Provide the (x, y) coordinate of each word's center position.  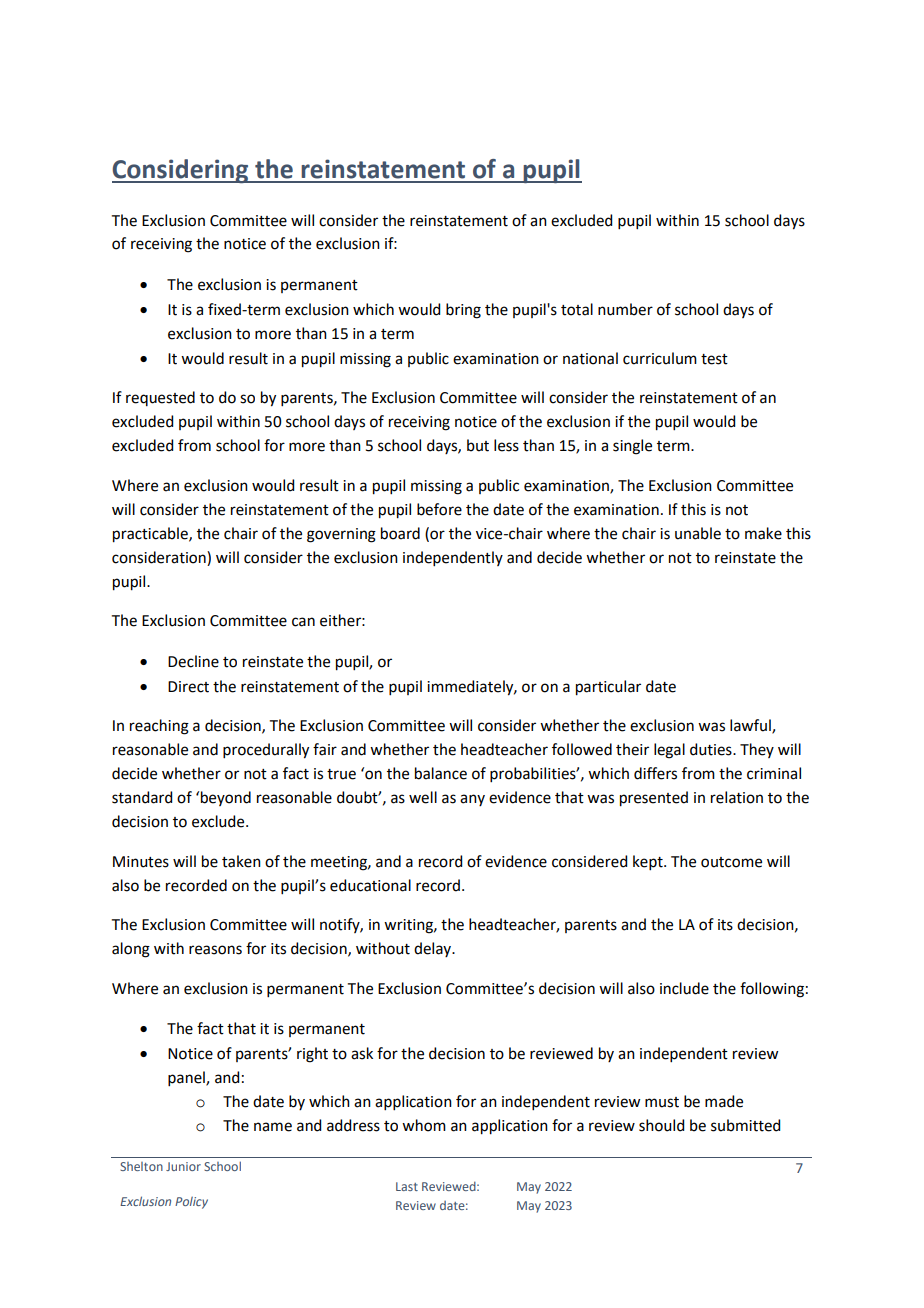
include (684, 988)
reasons (215, 950)
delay (434, 949)
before (439, 509)
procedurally (266, 751)
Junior (183, 1166)
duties (712, 749)
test (714, 359)
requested (160, 398)
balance (441, 773)
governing (341, 535)
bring (463, 311)
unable (698, 533)
